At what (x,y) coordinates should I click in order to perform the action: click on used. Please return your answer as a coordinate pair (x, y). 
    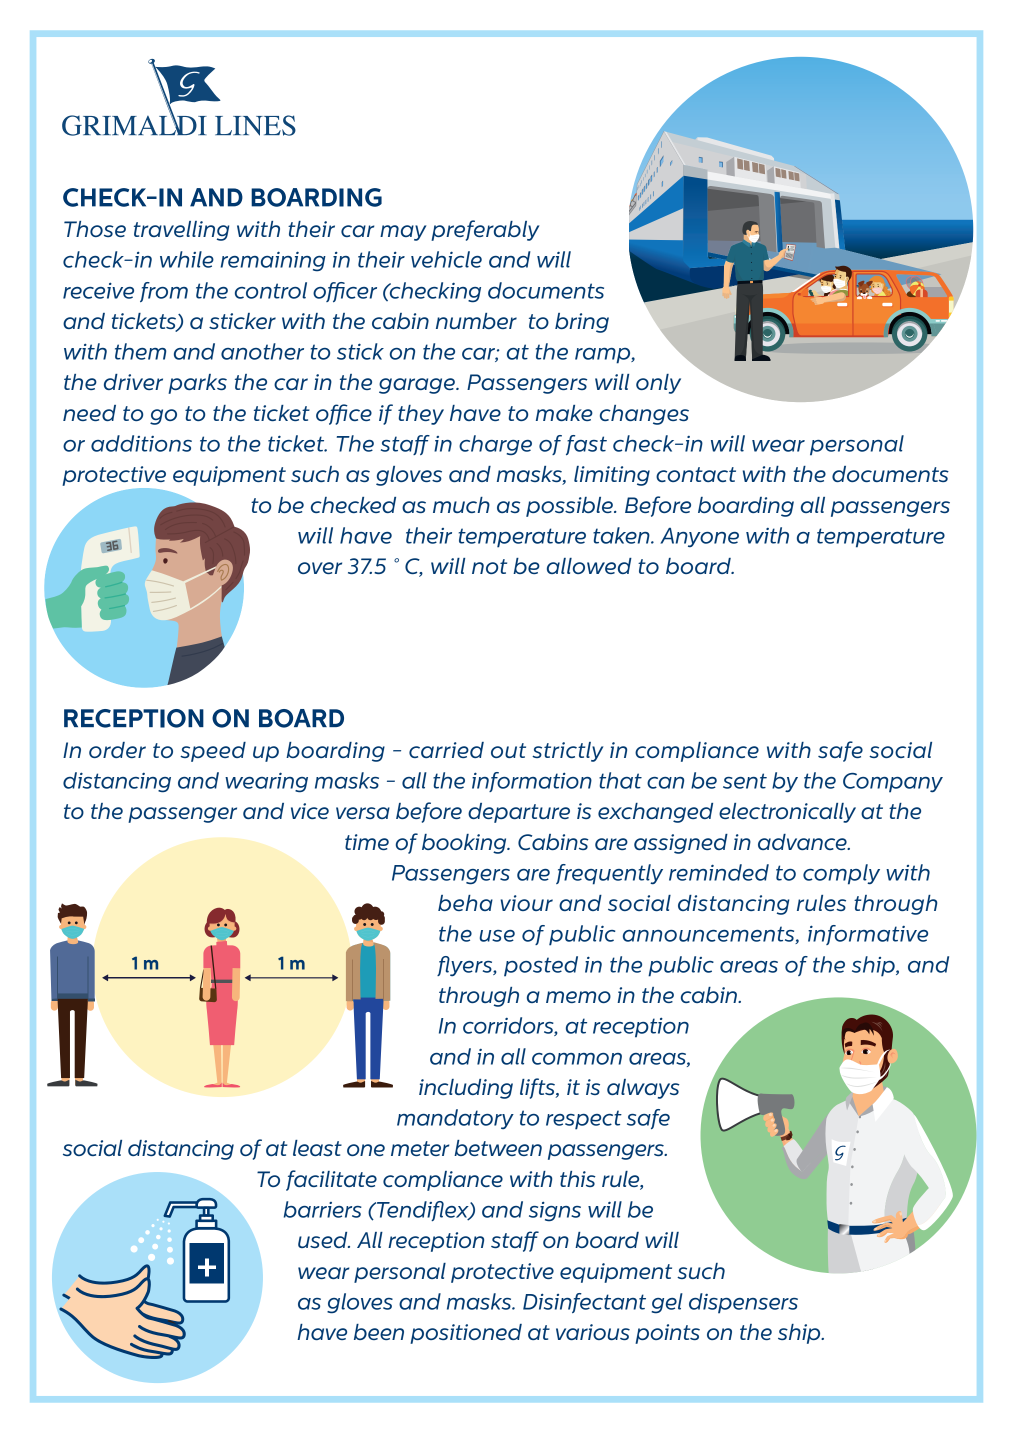
    Looking at the image, I should click on (324, 1240).
